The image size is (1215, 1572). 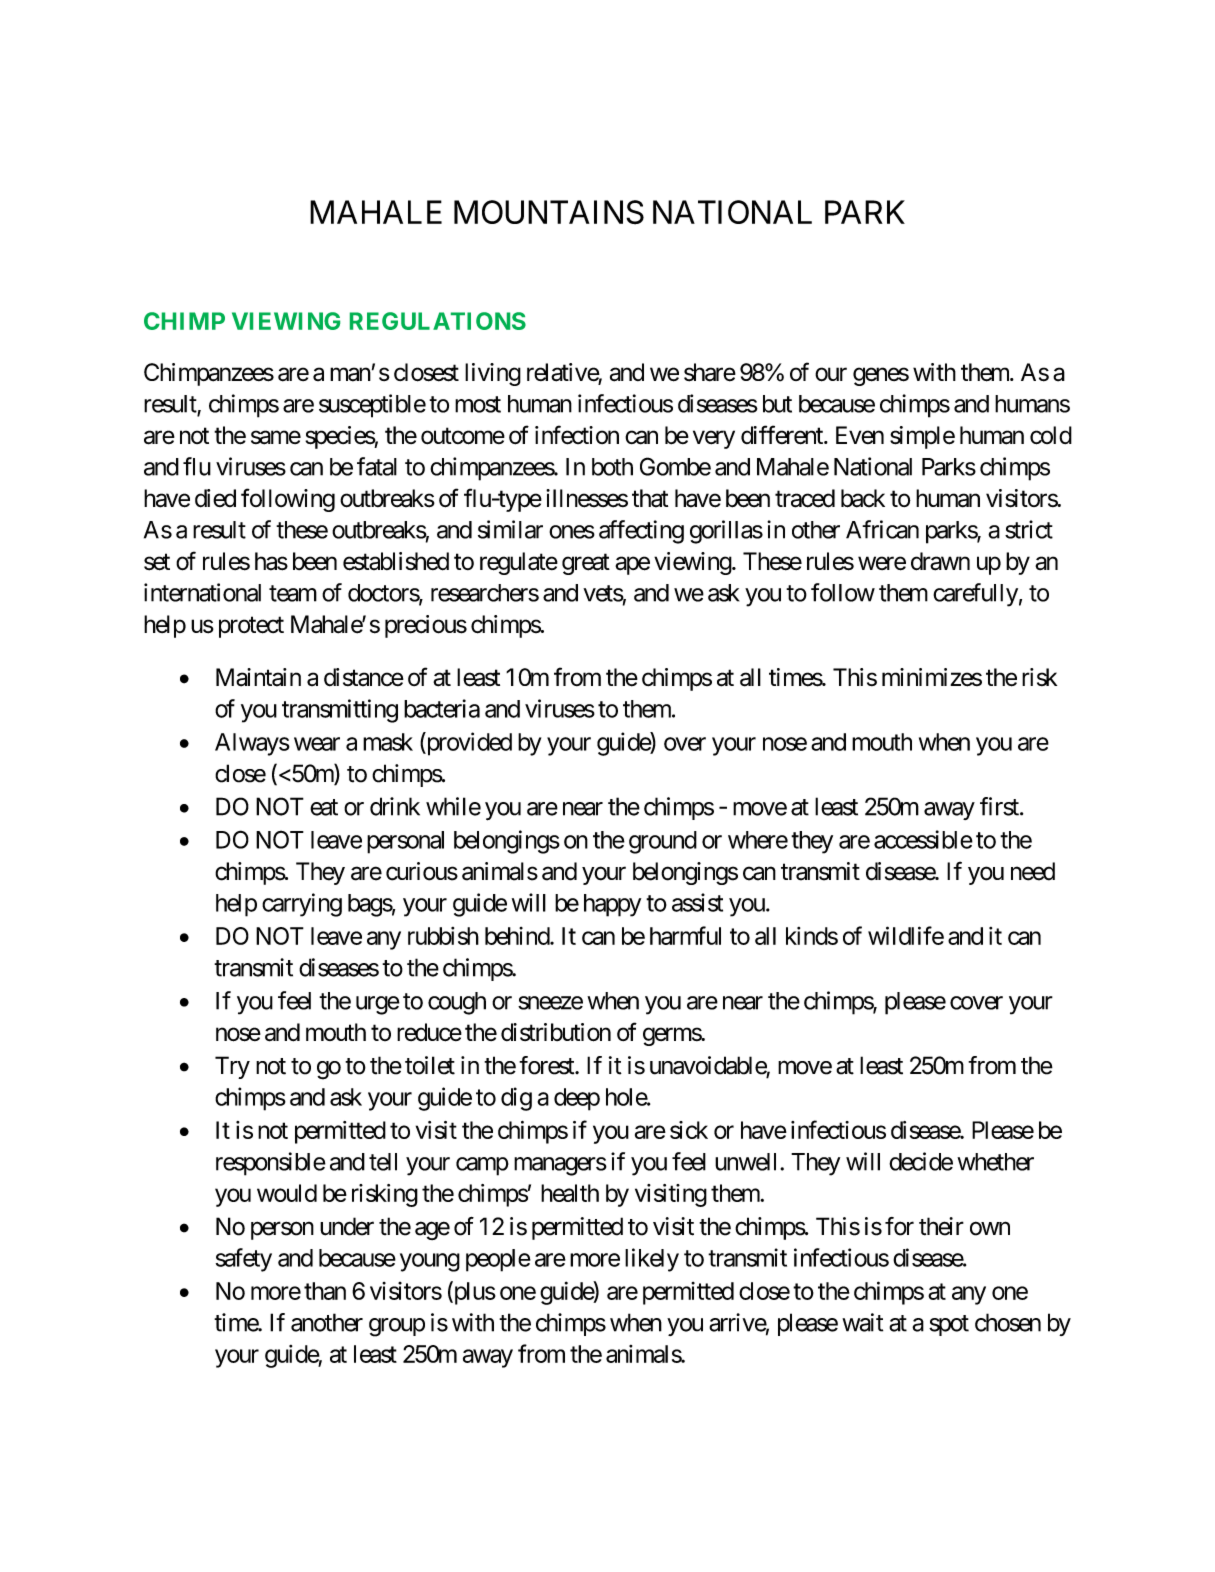 I want to click on bacteria, so click(x=442, y=708).
